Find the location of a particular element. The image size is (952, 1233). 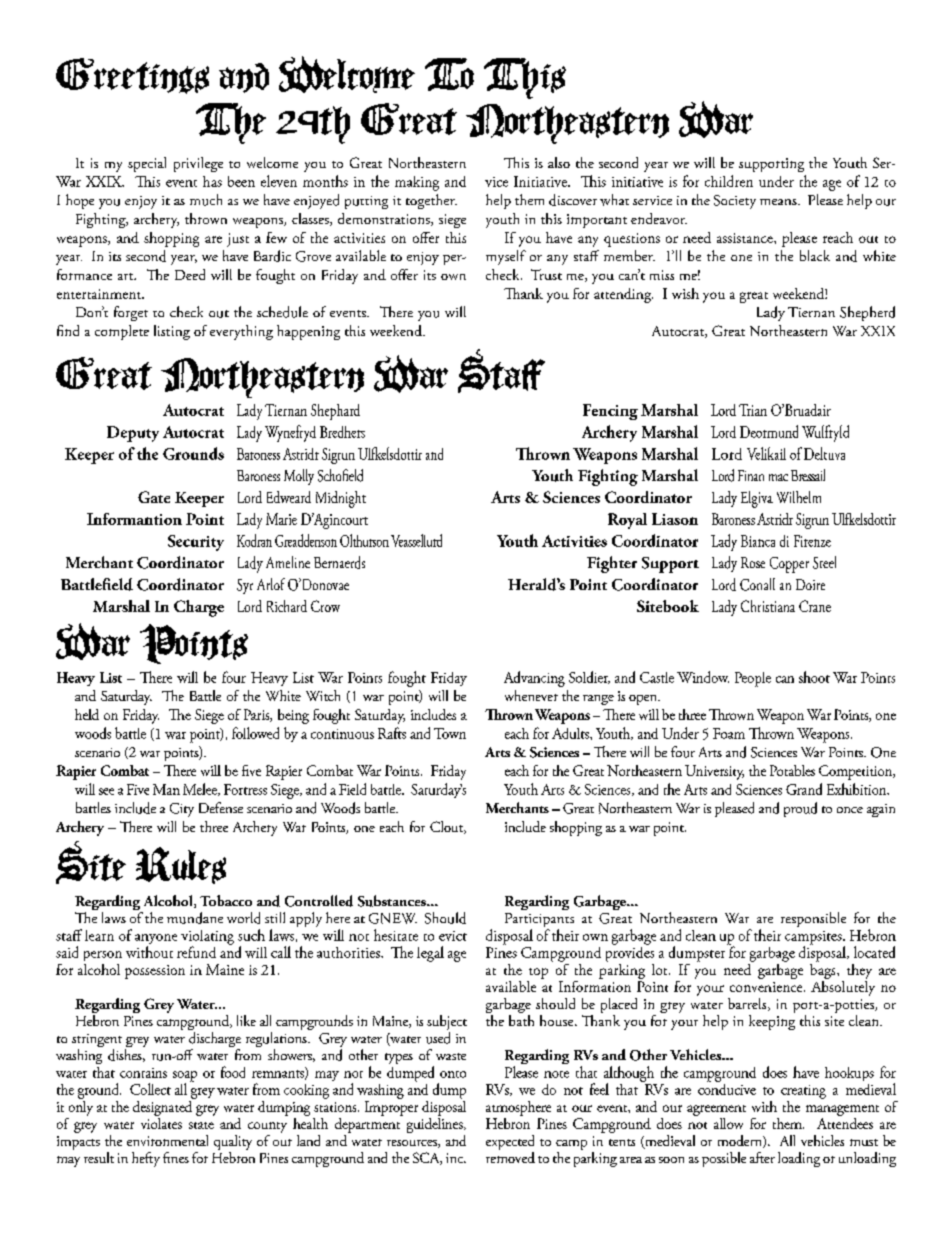

Greetings is located at coordinates (132, 76).
